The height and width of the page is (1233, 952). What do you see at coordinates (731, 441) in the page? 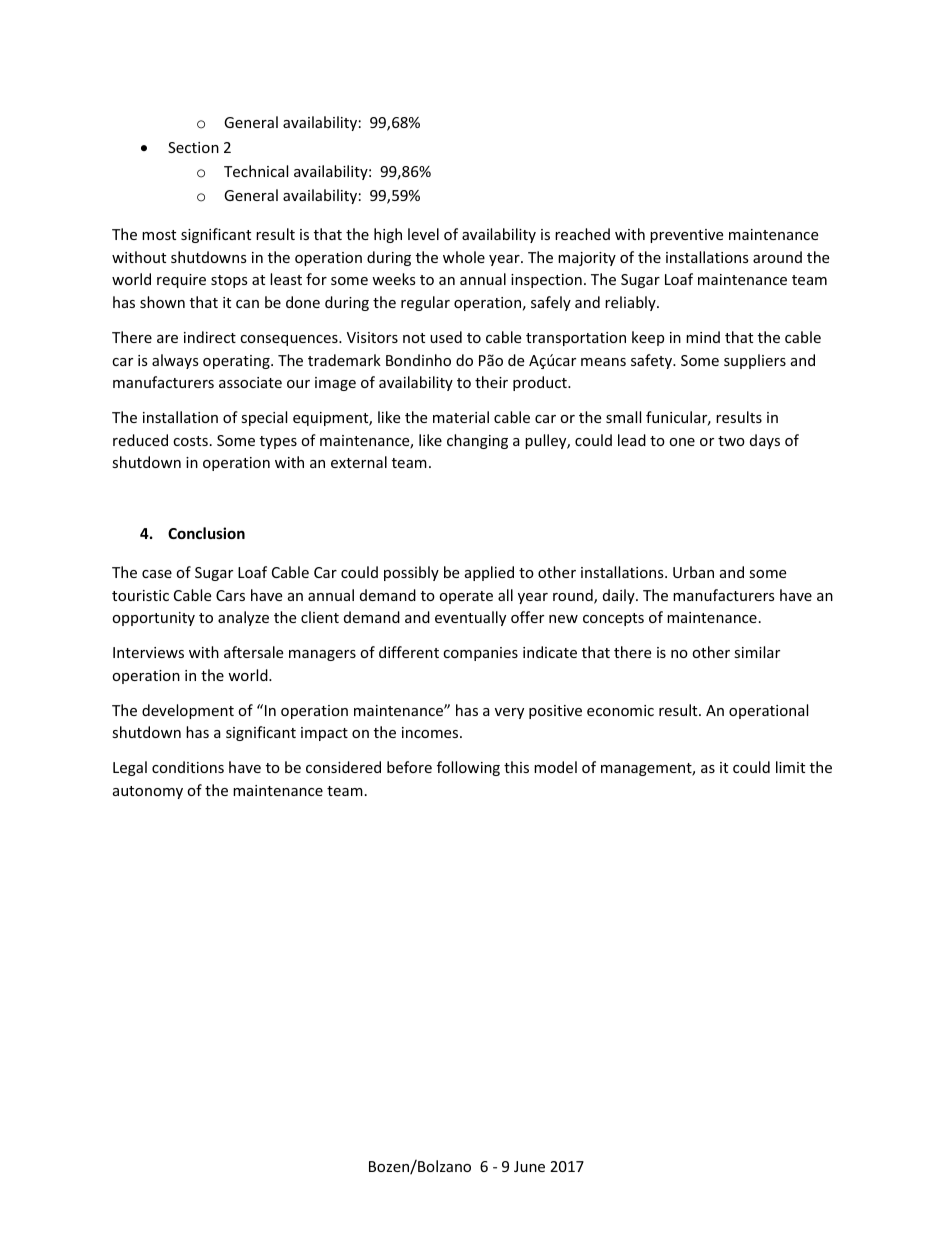
I see `two` at bounding box center [731, 441].
